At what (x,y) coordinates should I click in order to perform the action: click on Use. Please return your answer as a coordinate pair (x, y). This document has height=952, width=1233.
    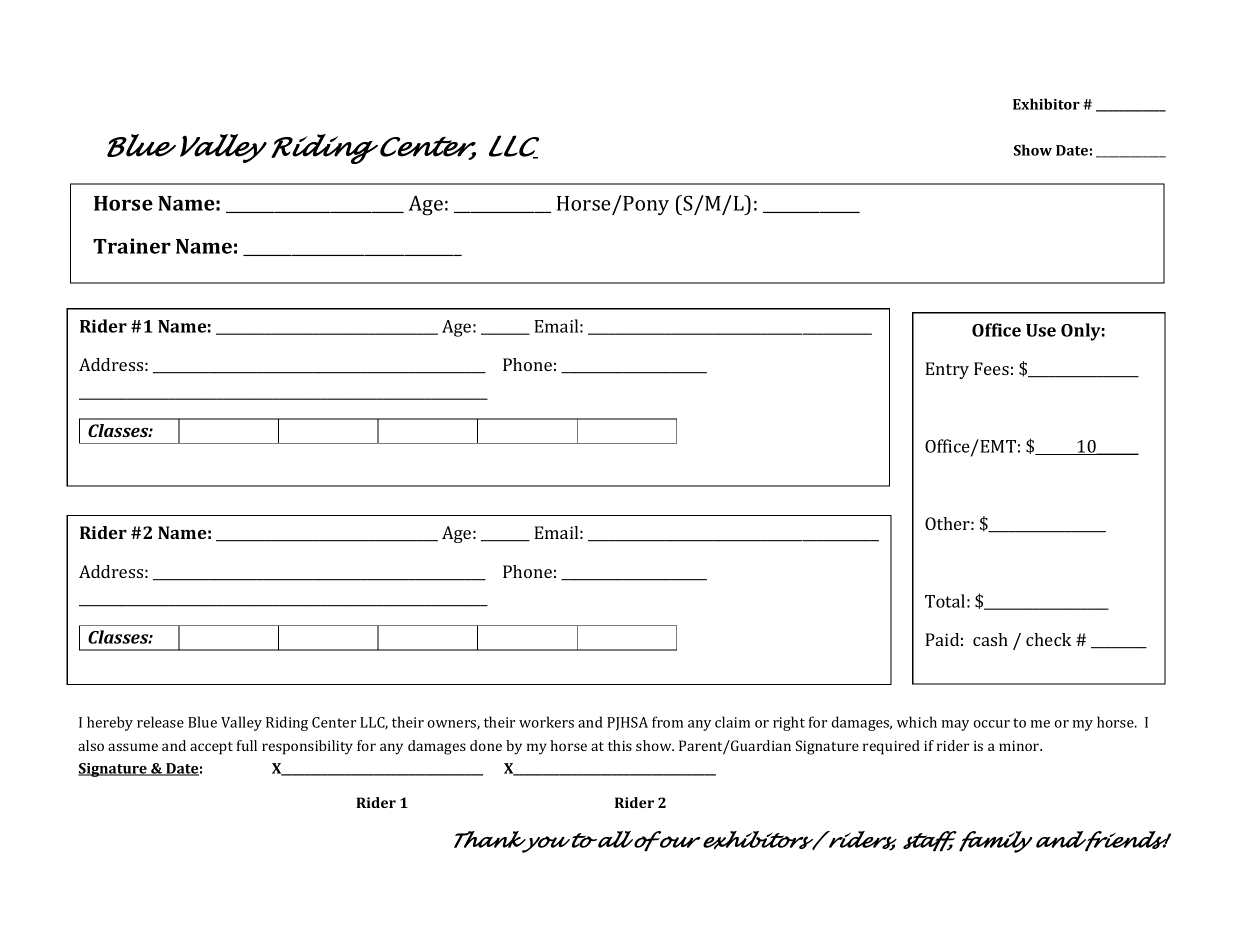
    Looking at the image, I should click on (1041, 330).
